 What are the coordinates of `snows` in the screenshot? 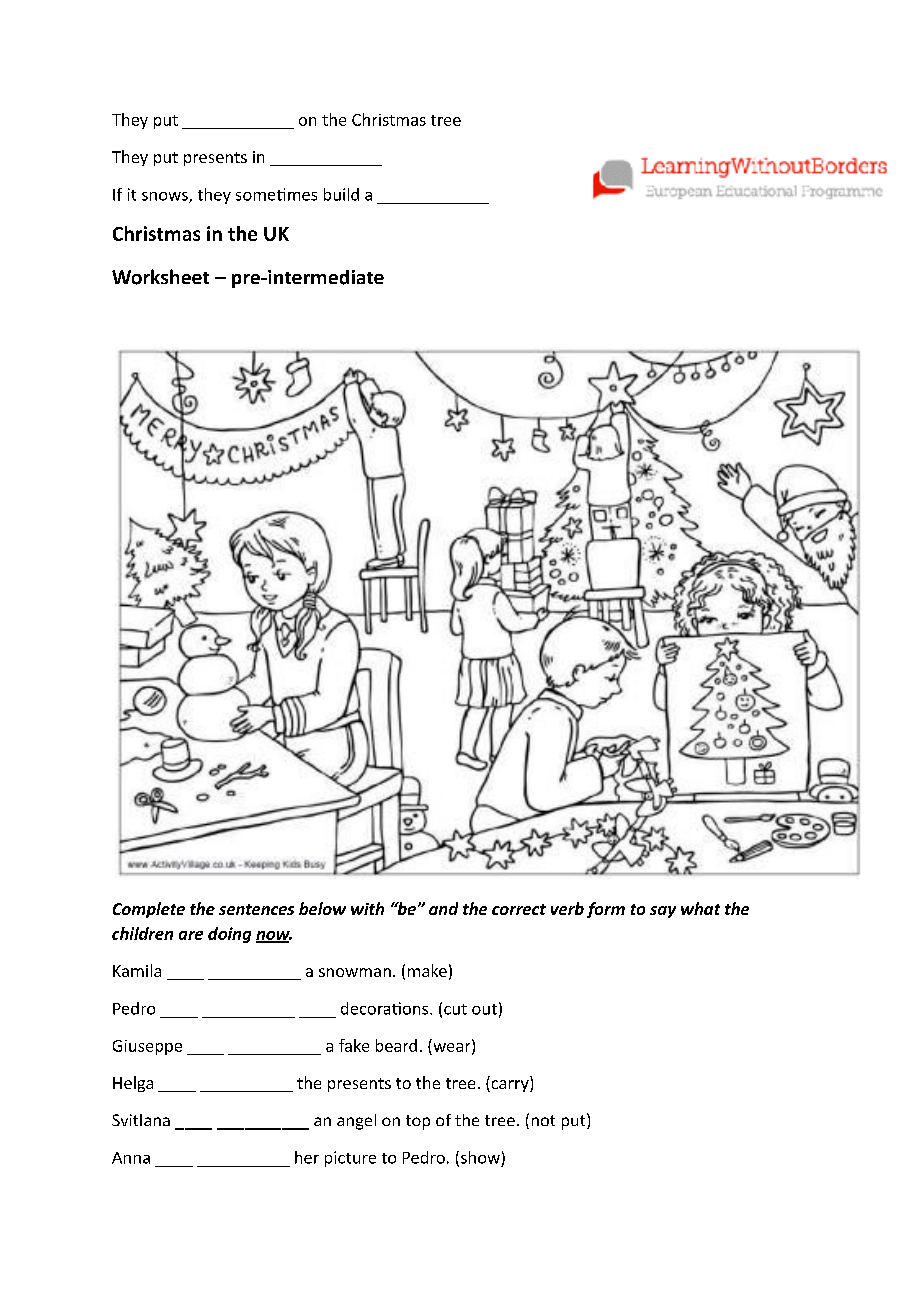 It's located at (166, 197).
